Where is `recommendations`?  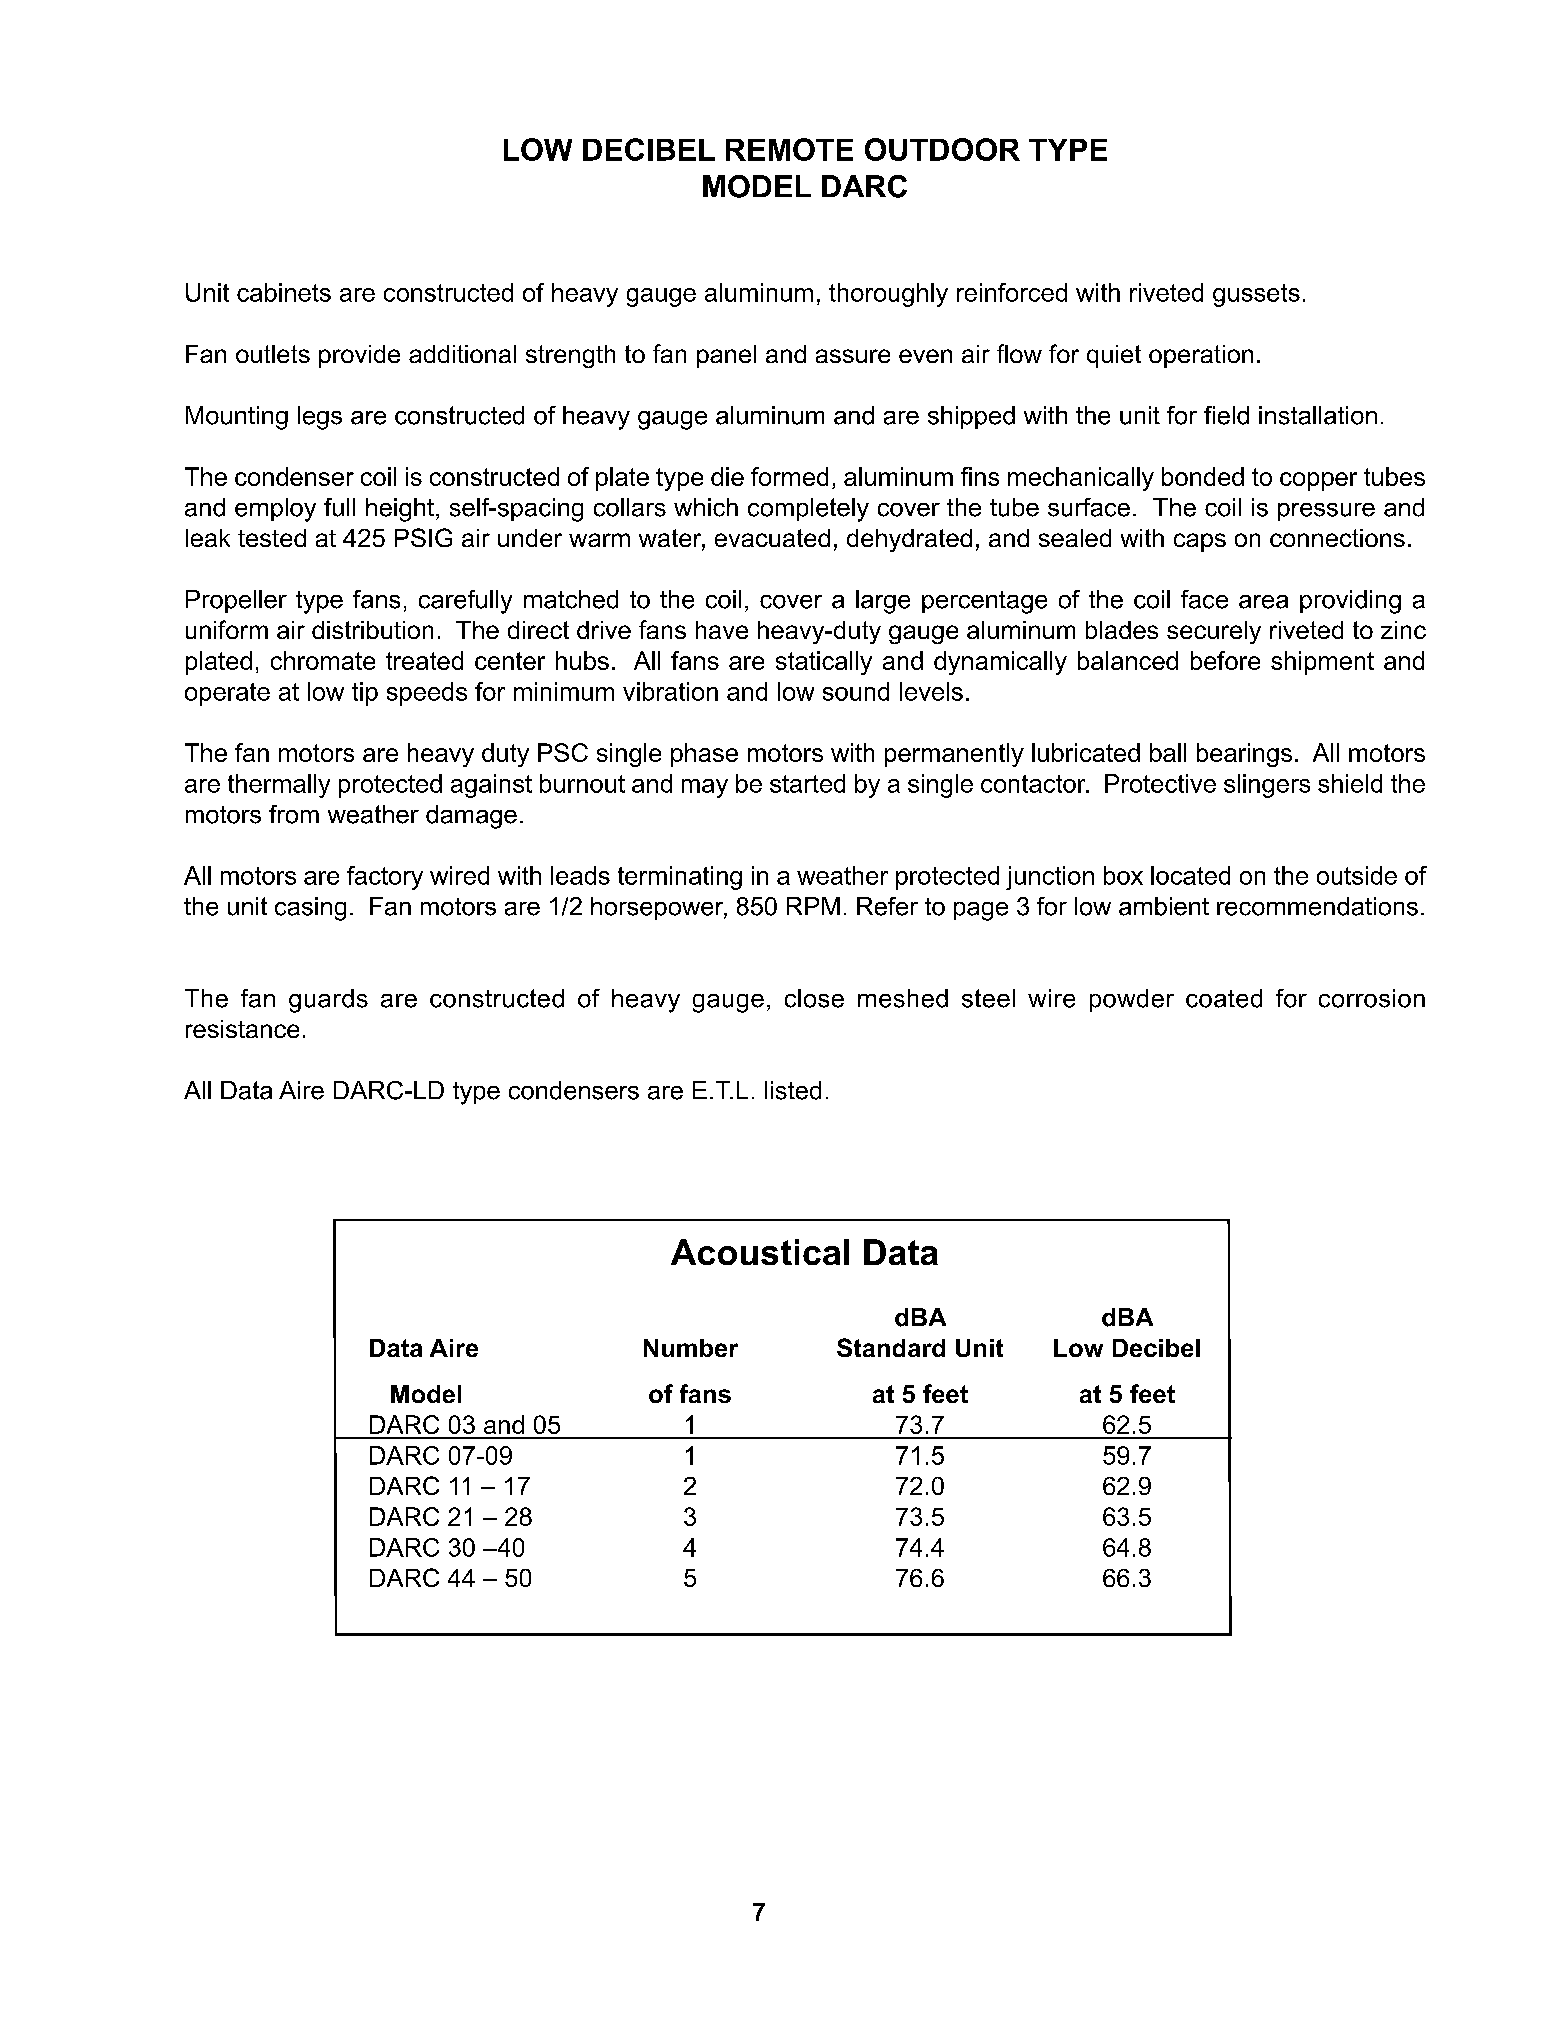 recommendations is located at coordinates (1317, 906).
